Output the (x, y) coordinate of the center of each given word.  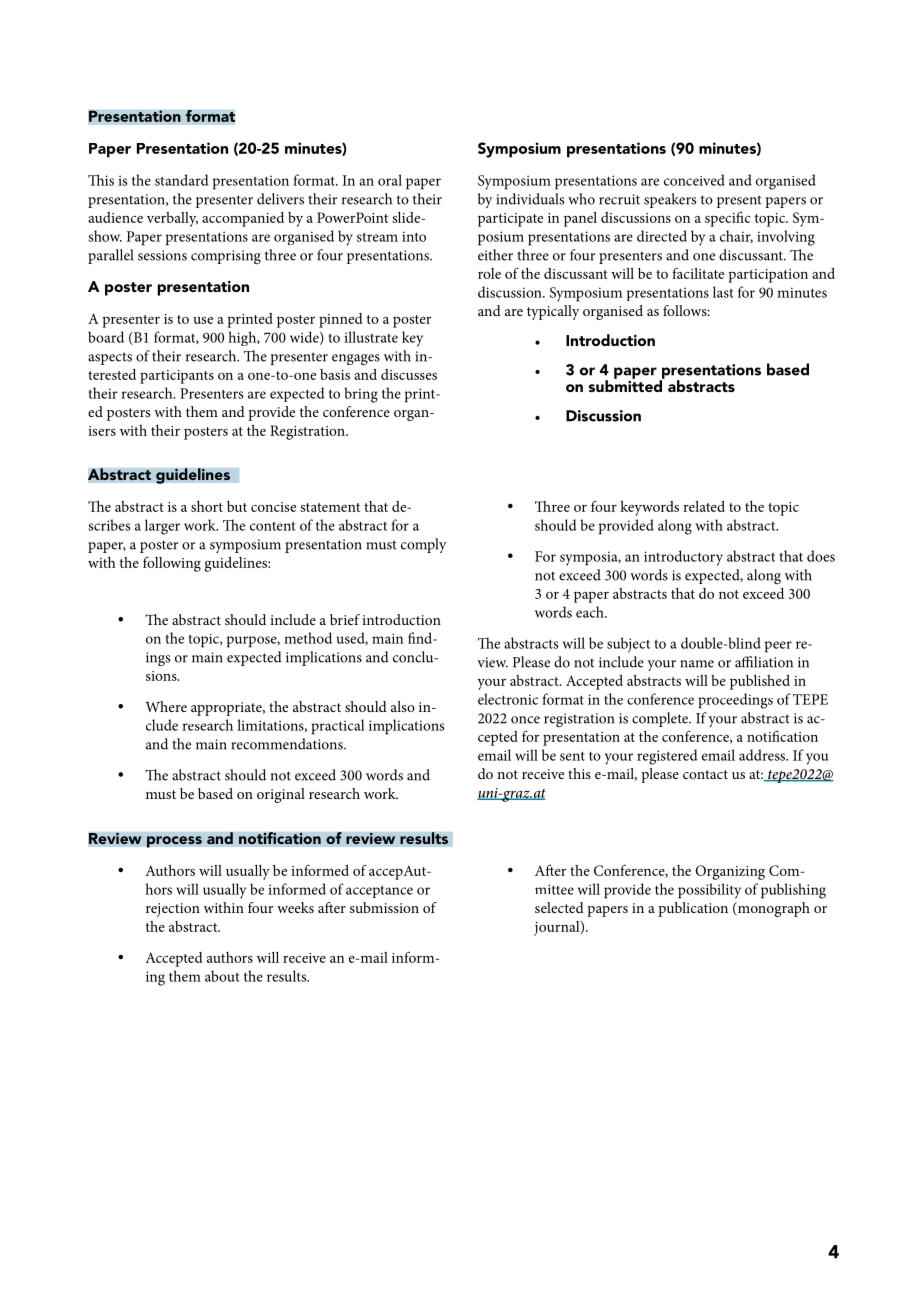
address (763, 755)
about (222, 976)
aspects (110, 358)
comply (423, 545)
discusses (409, 374)
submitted (627, 385)
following (172, 564)
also (403, 706)
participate (510, 220)
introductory (683, 558)
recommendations (288, 744)
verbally (172, 219)
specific (728, 219)
